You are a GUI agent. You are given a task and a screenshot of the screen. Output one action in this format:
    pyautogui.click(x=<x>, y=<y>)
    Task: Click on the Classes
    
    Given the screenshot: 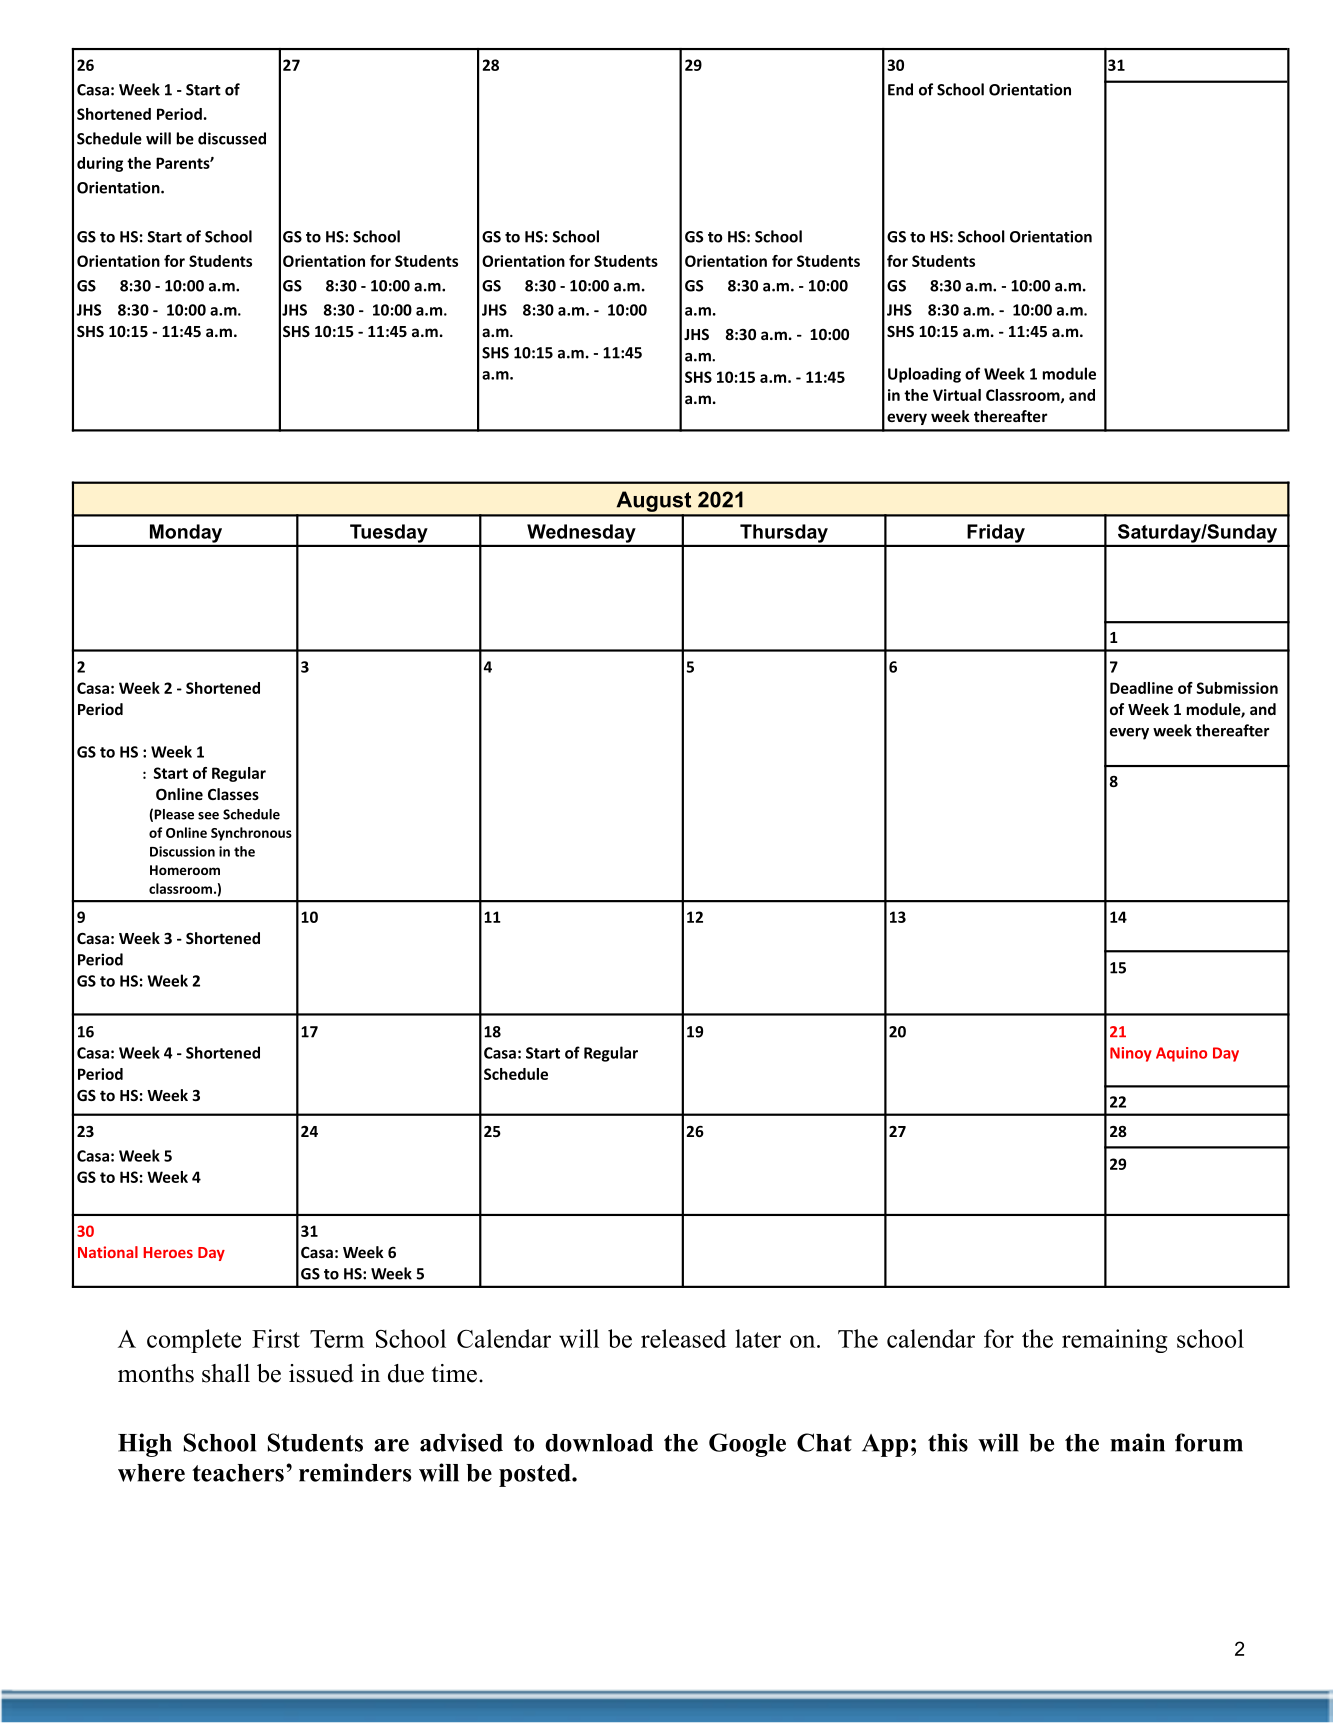 What is the action you would take?
    pyautogui.click(x=233, y=794)
